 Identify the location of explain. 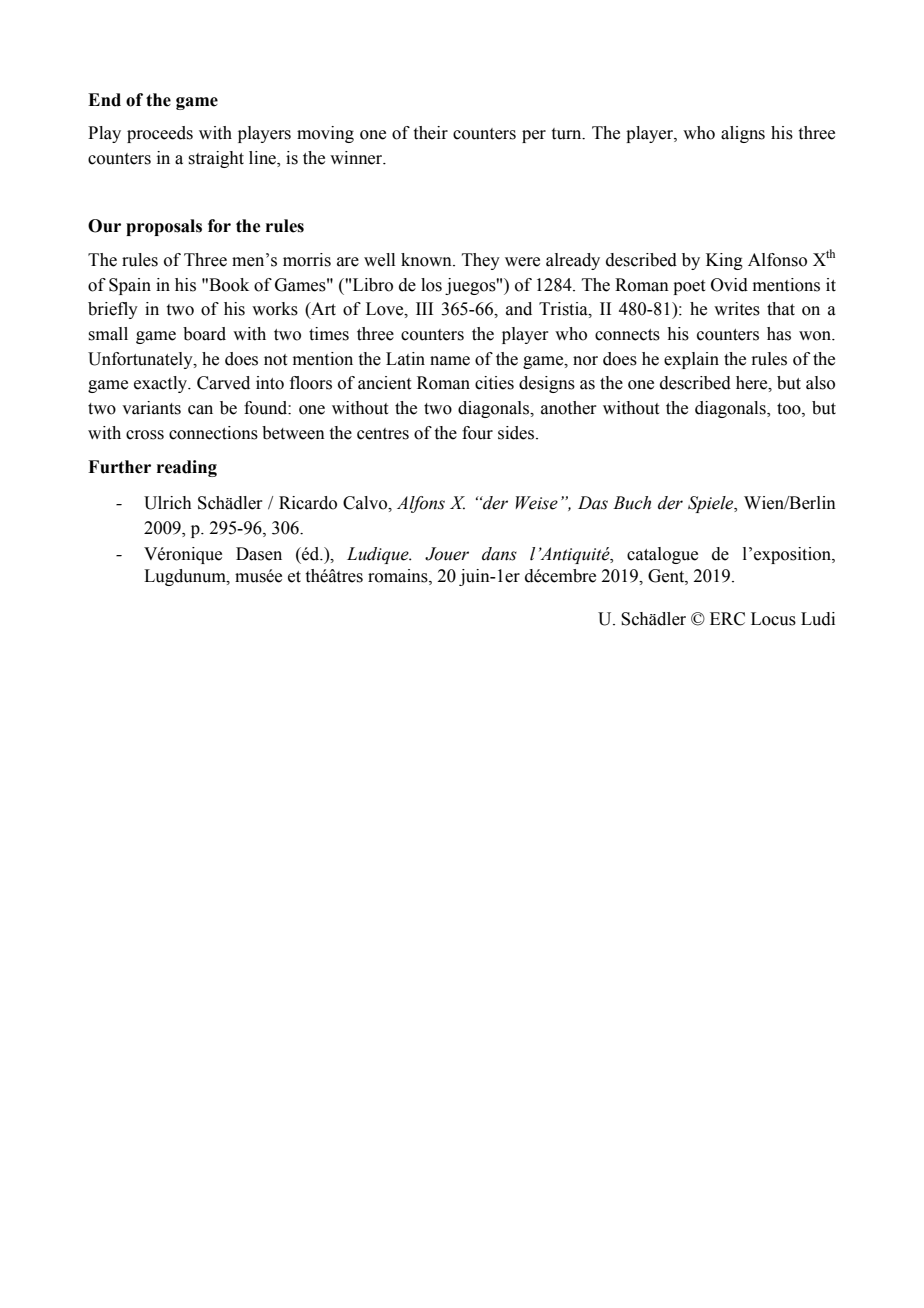
(691, 360).
